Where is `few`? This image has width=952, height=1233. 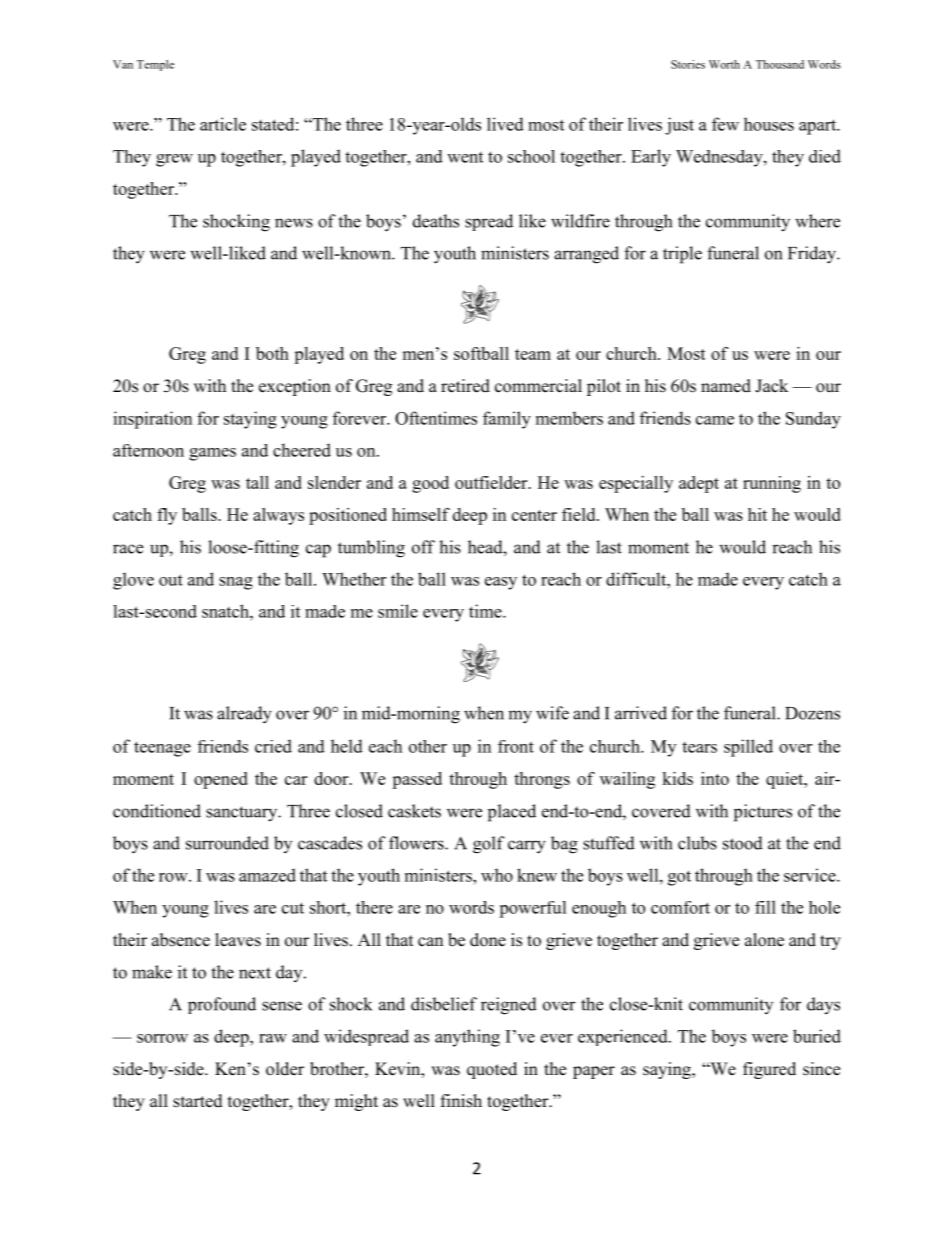 few is located at coordinates (725, 124).
